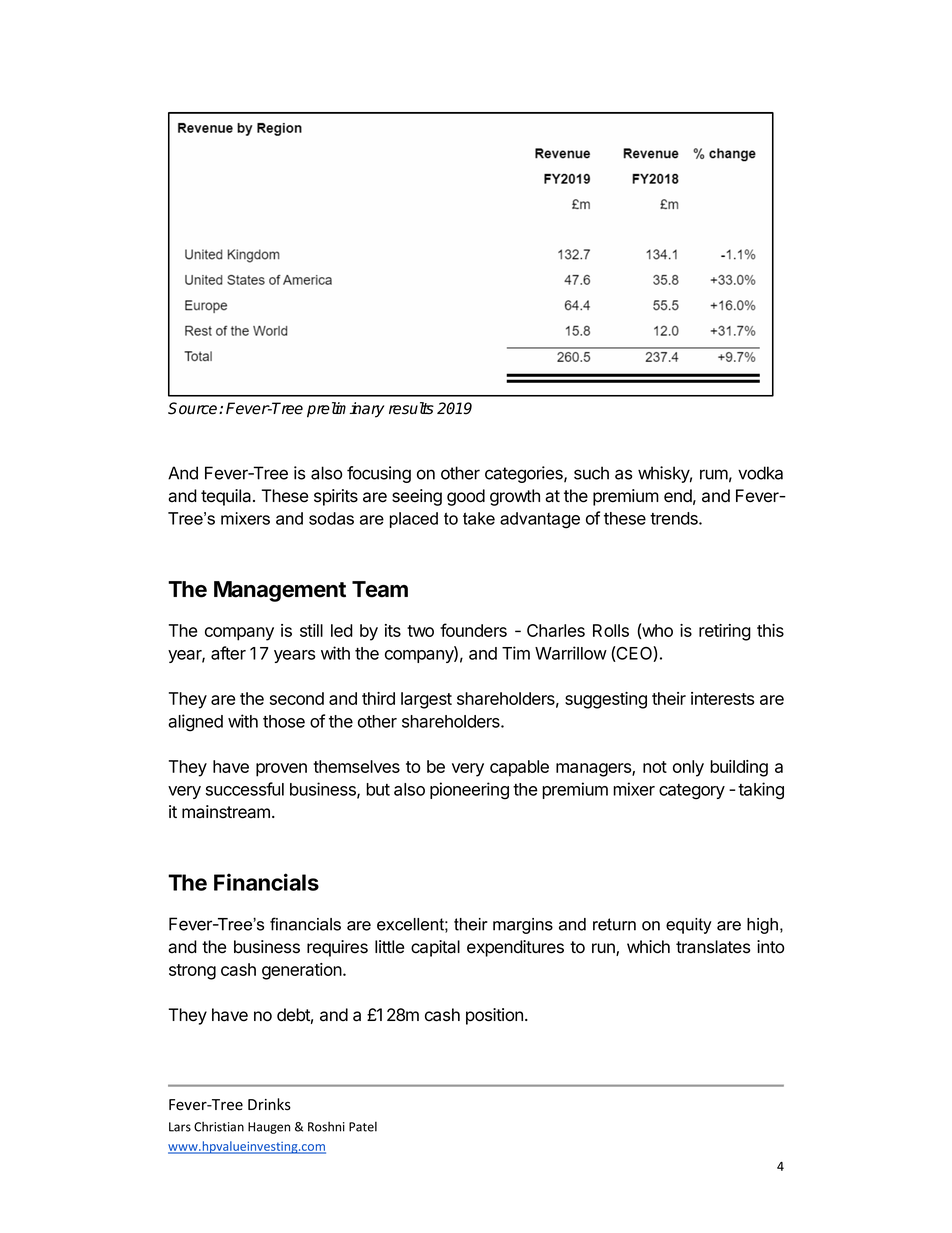  I want to click on results, so click(411, 408).
